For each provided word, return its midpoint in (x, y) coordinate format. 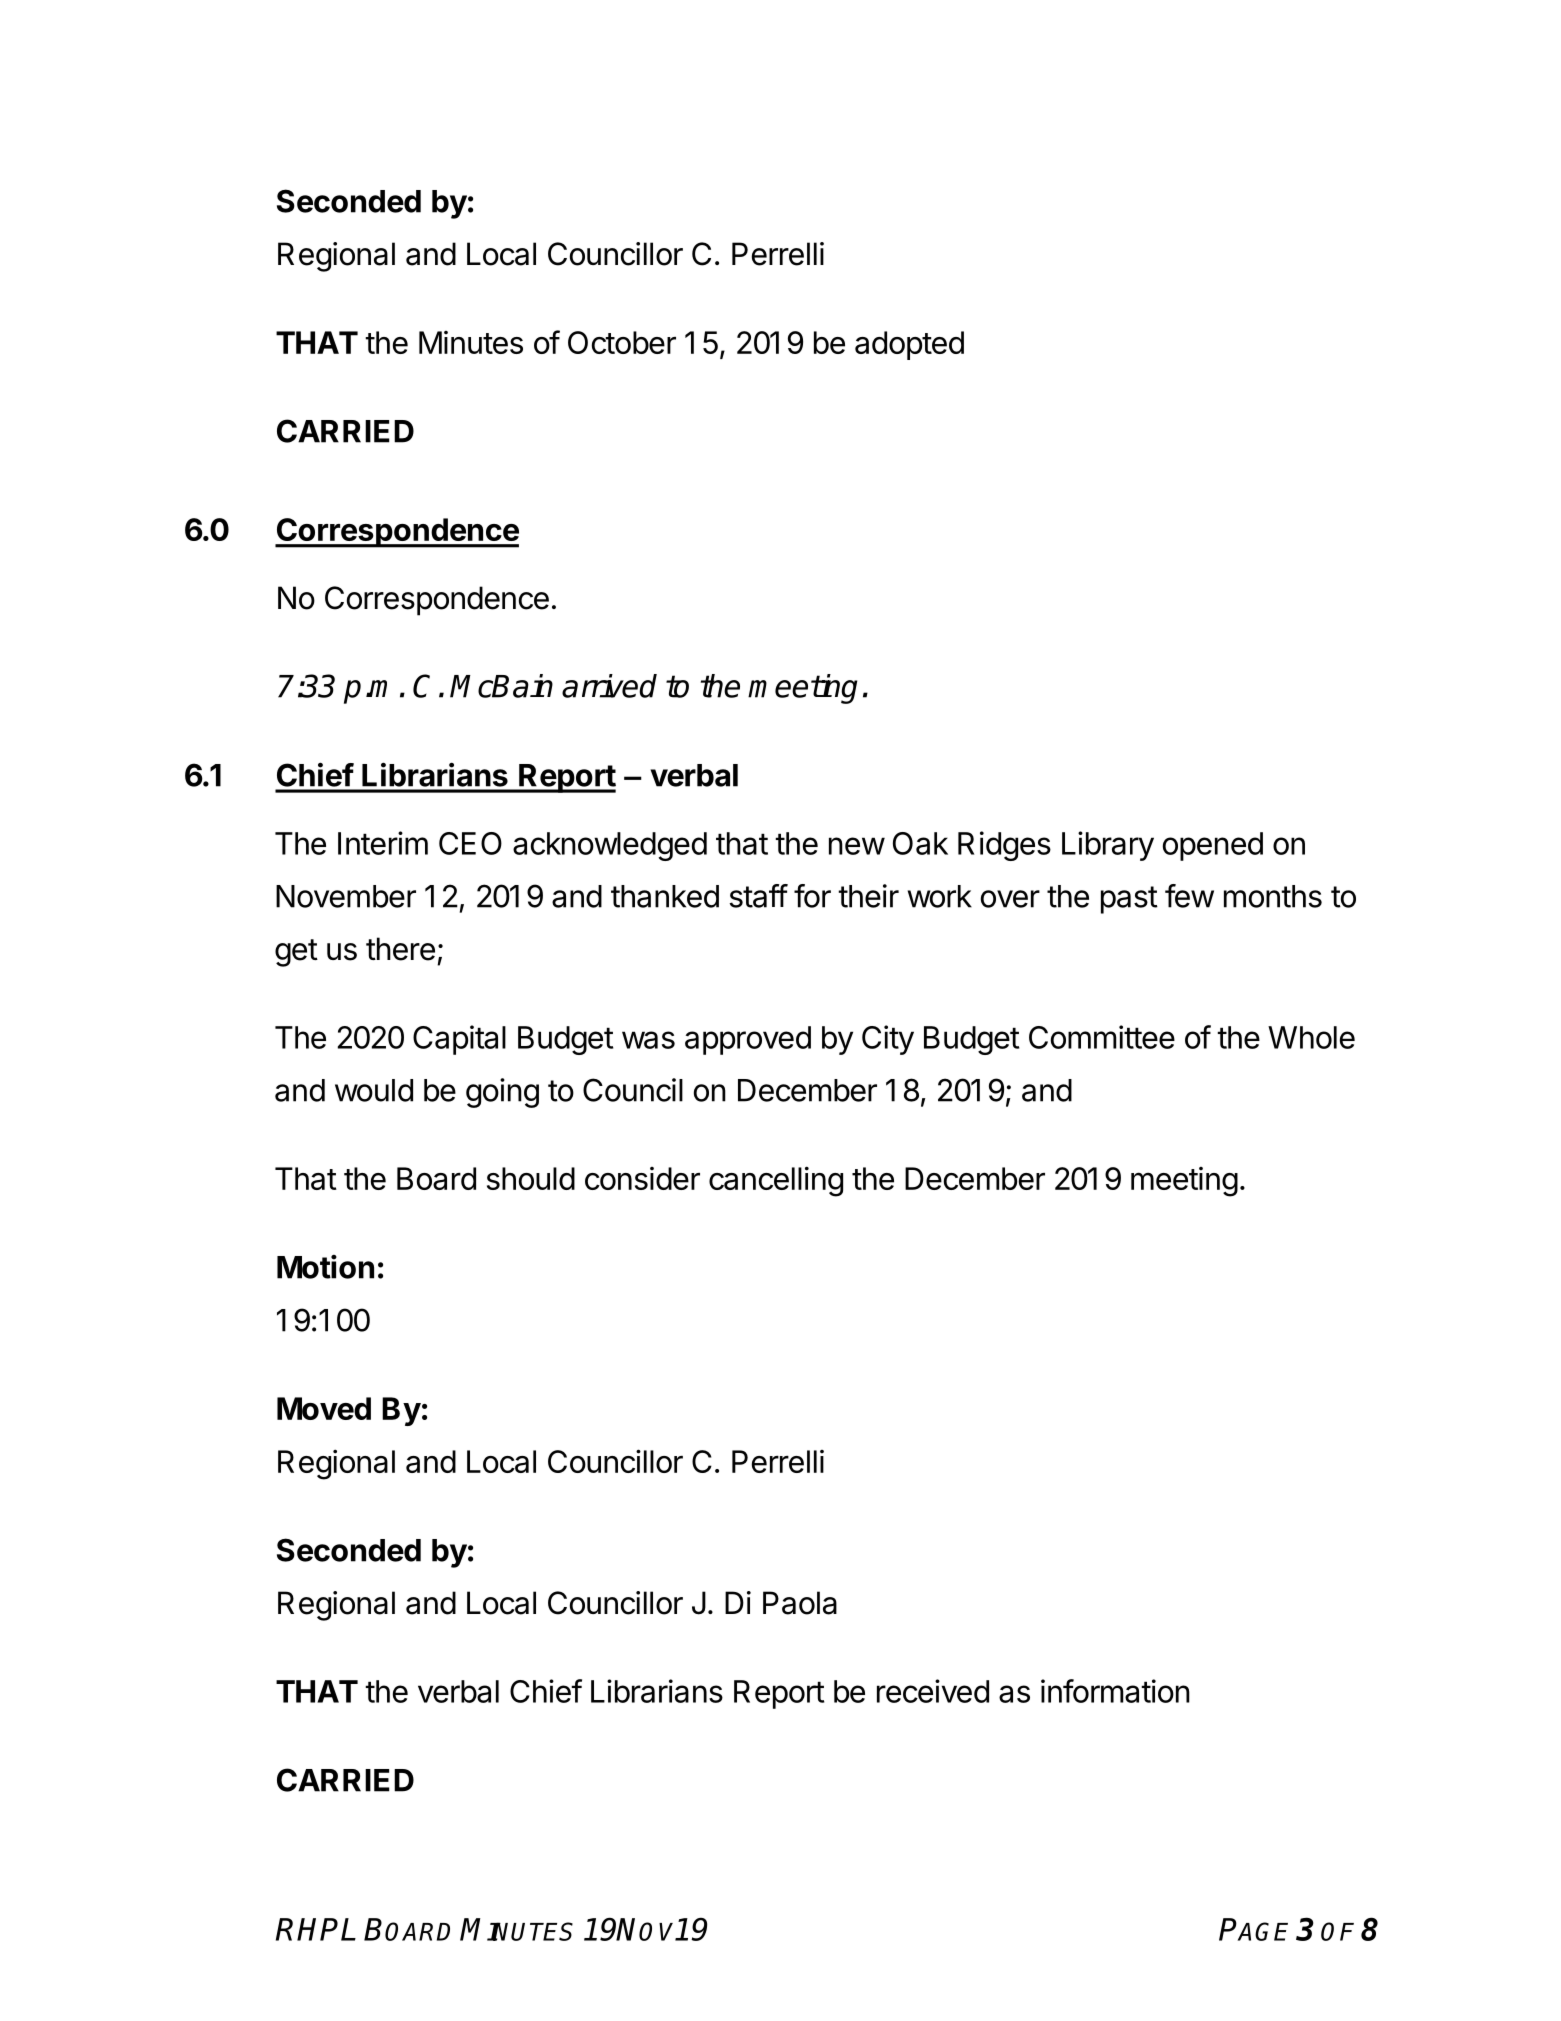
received (933, 1691)
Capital (459, 1040)
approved (748, 1040)
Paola (800, 1603)
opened (1213, 846)
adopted (909, 345)
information (1115, 1691)
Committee (1102, 1037)
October (622, 342)
